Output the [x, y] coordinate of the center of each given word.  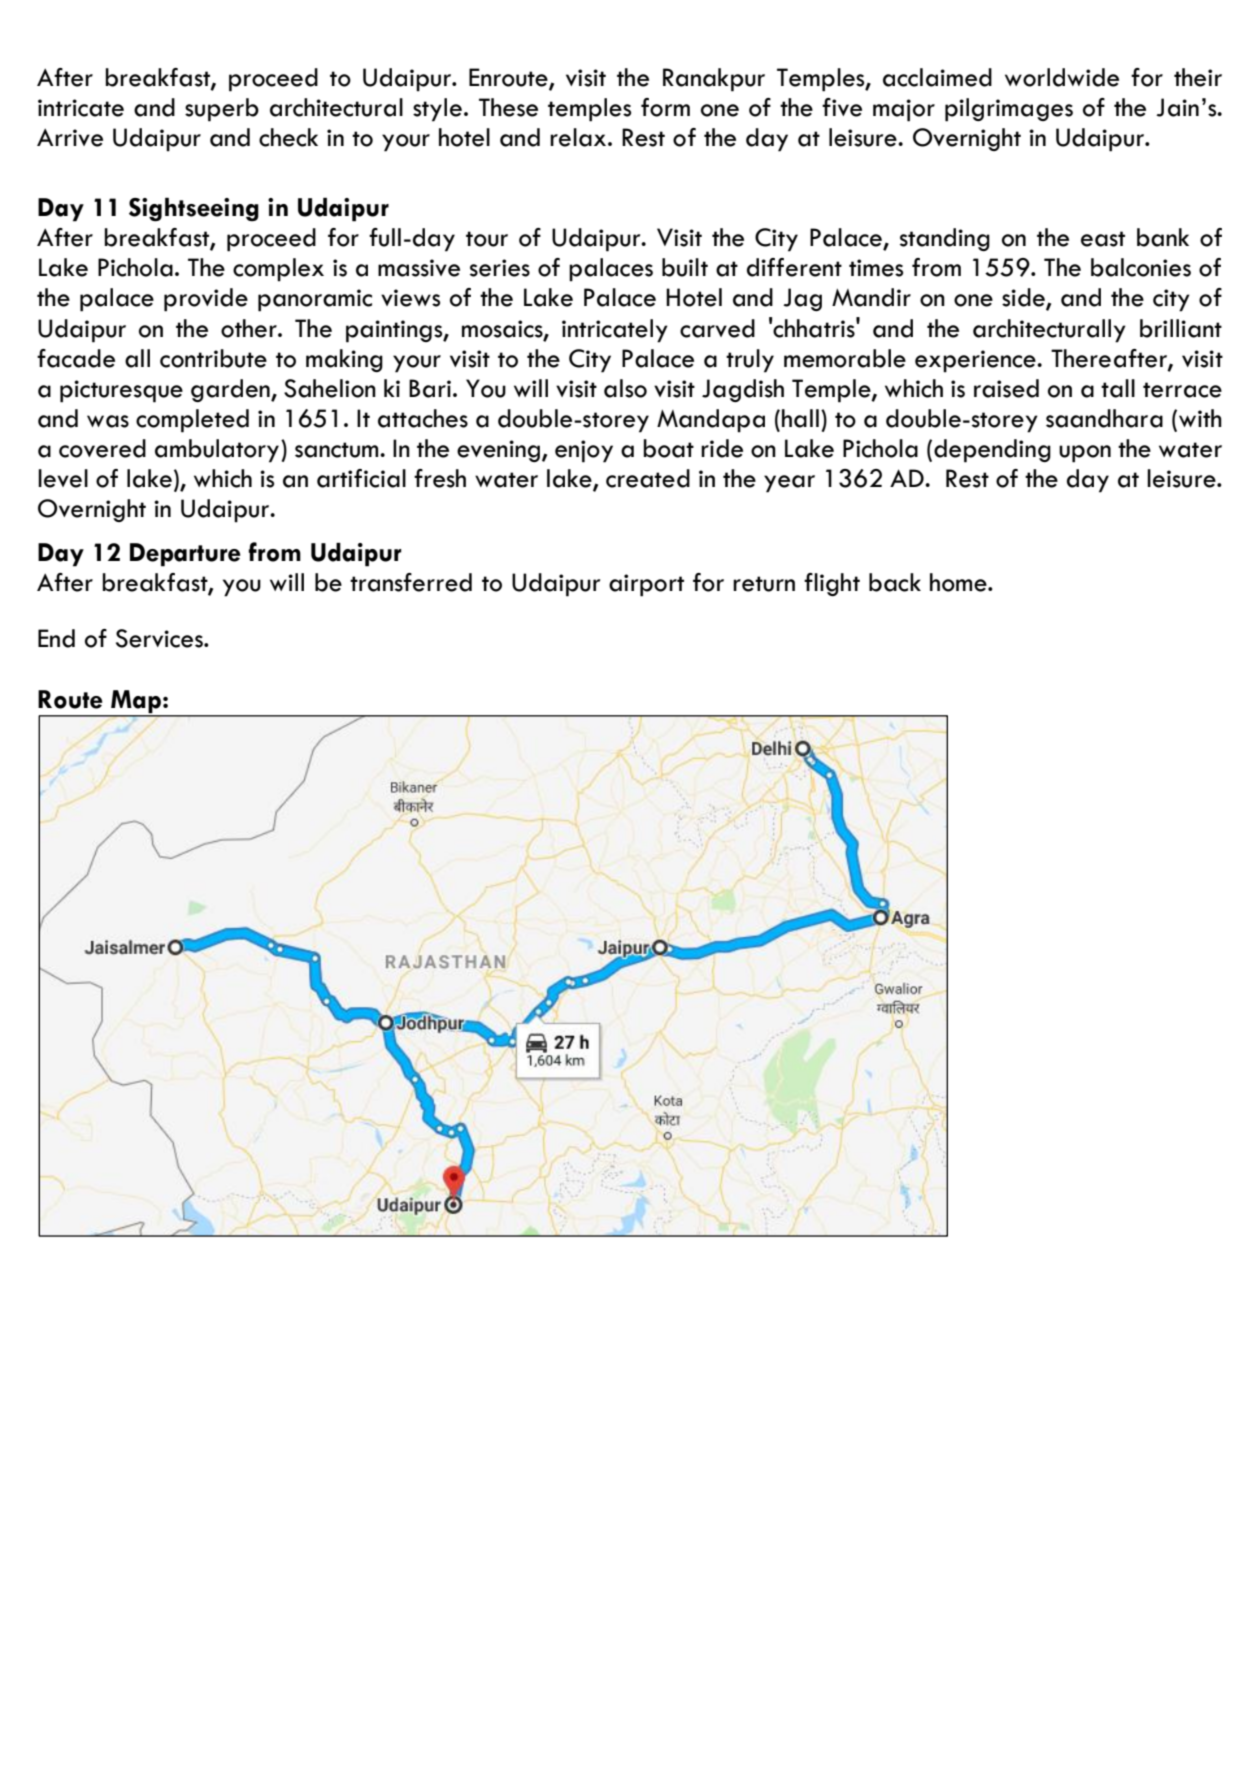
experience [976, 361]
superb [222, 110]
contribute [213, 358]
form [665, 107]
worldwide [1062, 77]
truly [750, 361]
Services [160, 638]
